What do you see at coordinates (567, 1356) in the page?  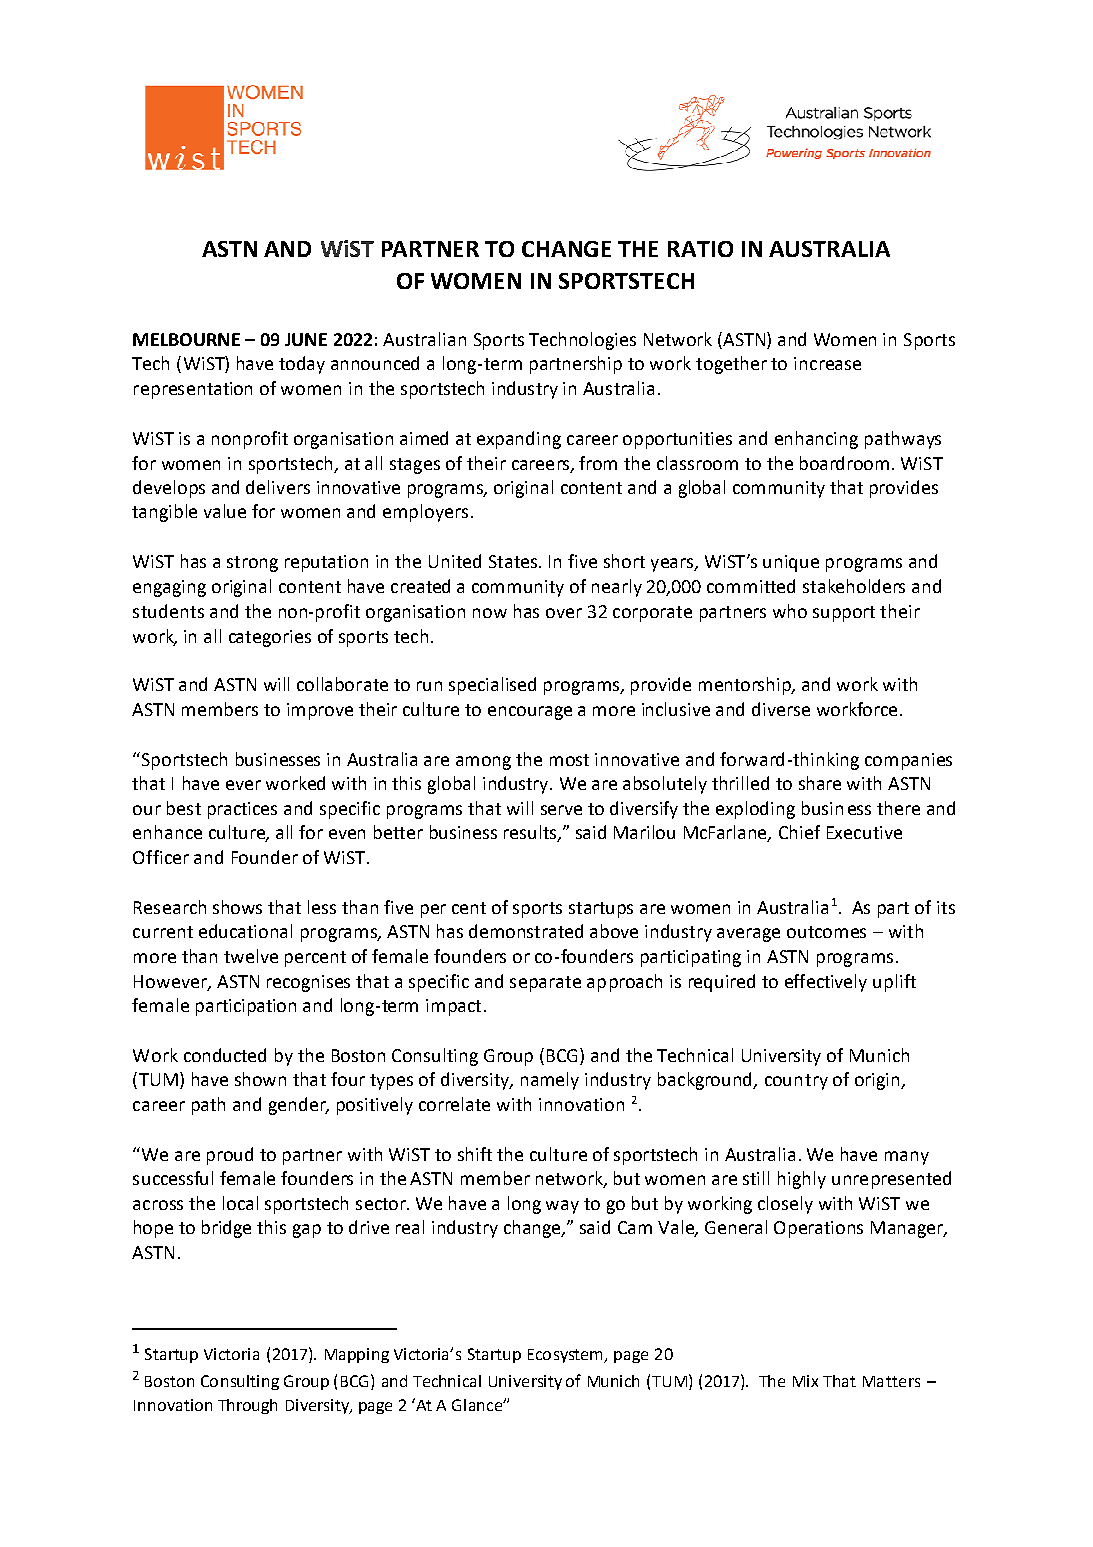 I see `Ecosystem` at bounding box center [567, 1356].
